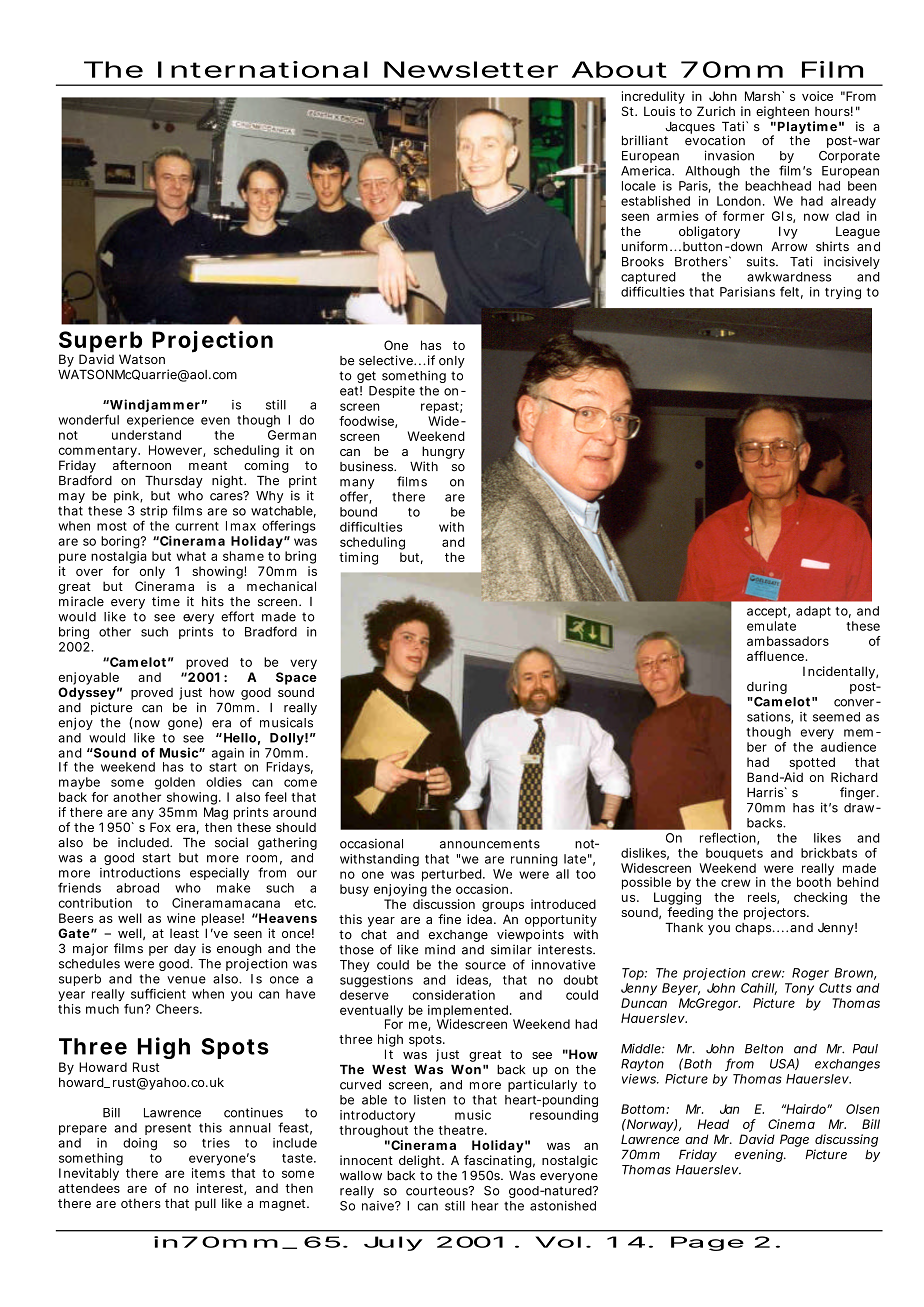 Image resolution: width=924 pixels, height=1307 pixels. Describe the element at coordinates (782, 112) in the screenshot. I see `eighteen` at that location.
